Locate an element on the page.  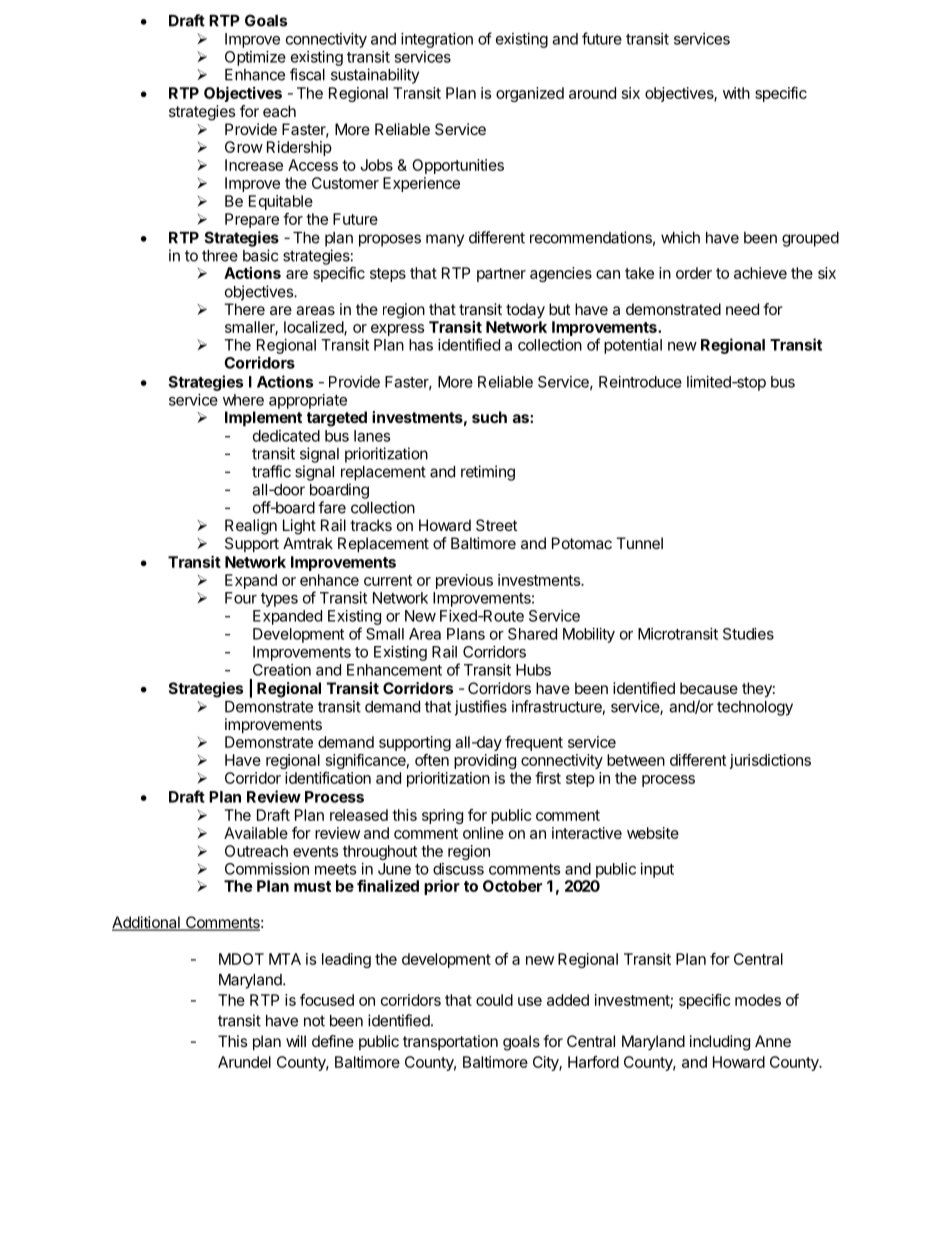
jurisdictions is located at coordinates (770, 761).
